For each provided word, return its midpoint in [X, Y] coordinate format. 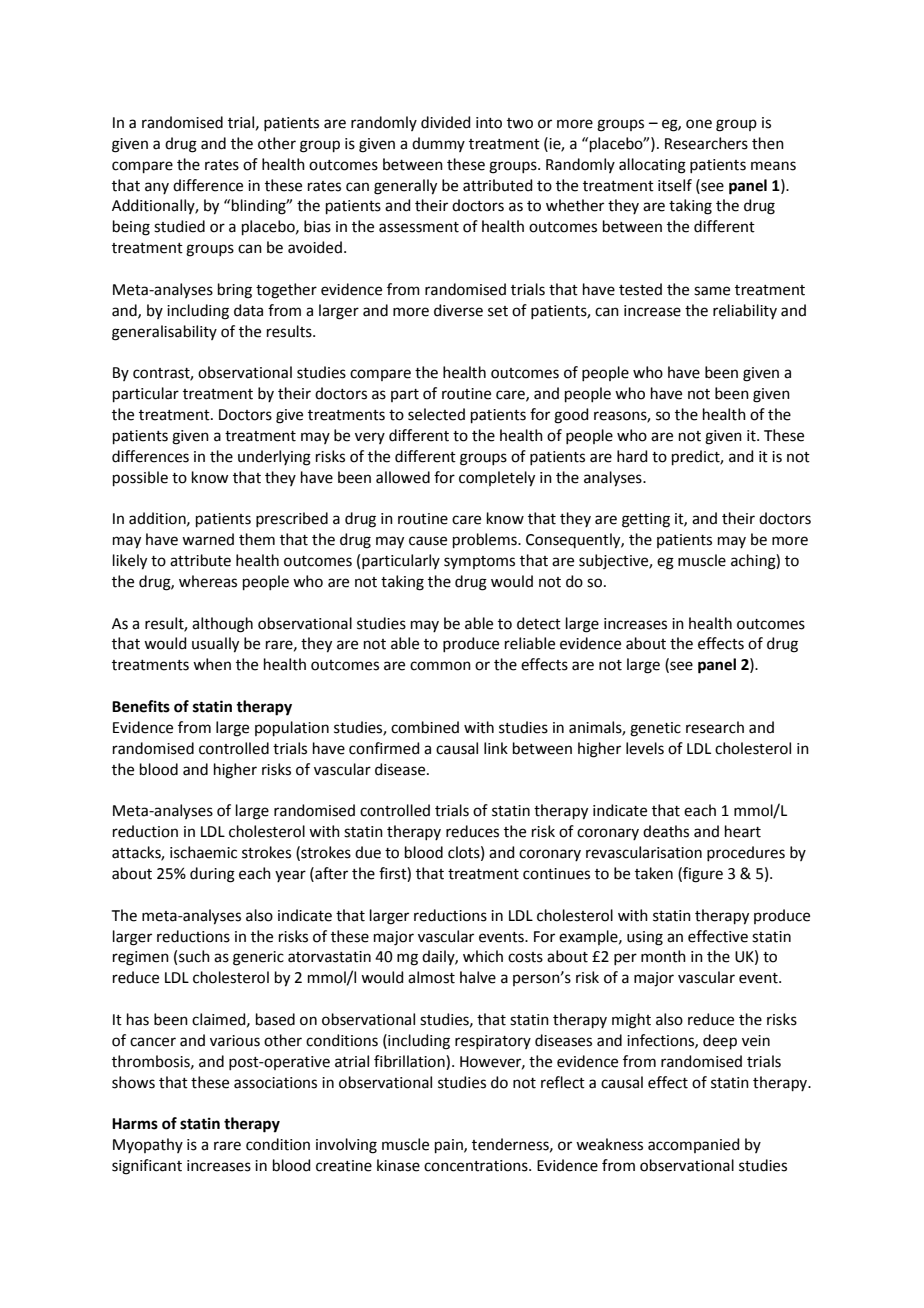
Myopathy [148, 1145]
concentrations [477, 1166]
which [483, 956]
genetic [655, 729]
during [212, 875]
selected [436, 414]
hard [632, 456]
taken [654, 873]
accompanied [694, 1145]
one [699, 124]
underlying [274, 458]
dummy [438, 144]
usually [215, 645]
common [440, 666]
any [157, 188]
